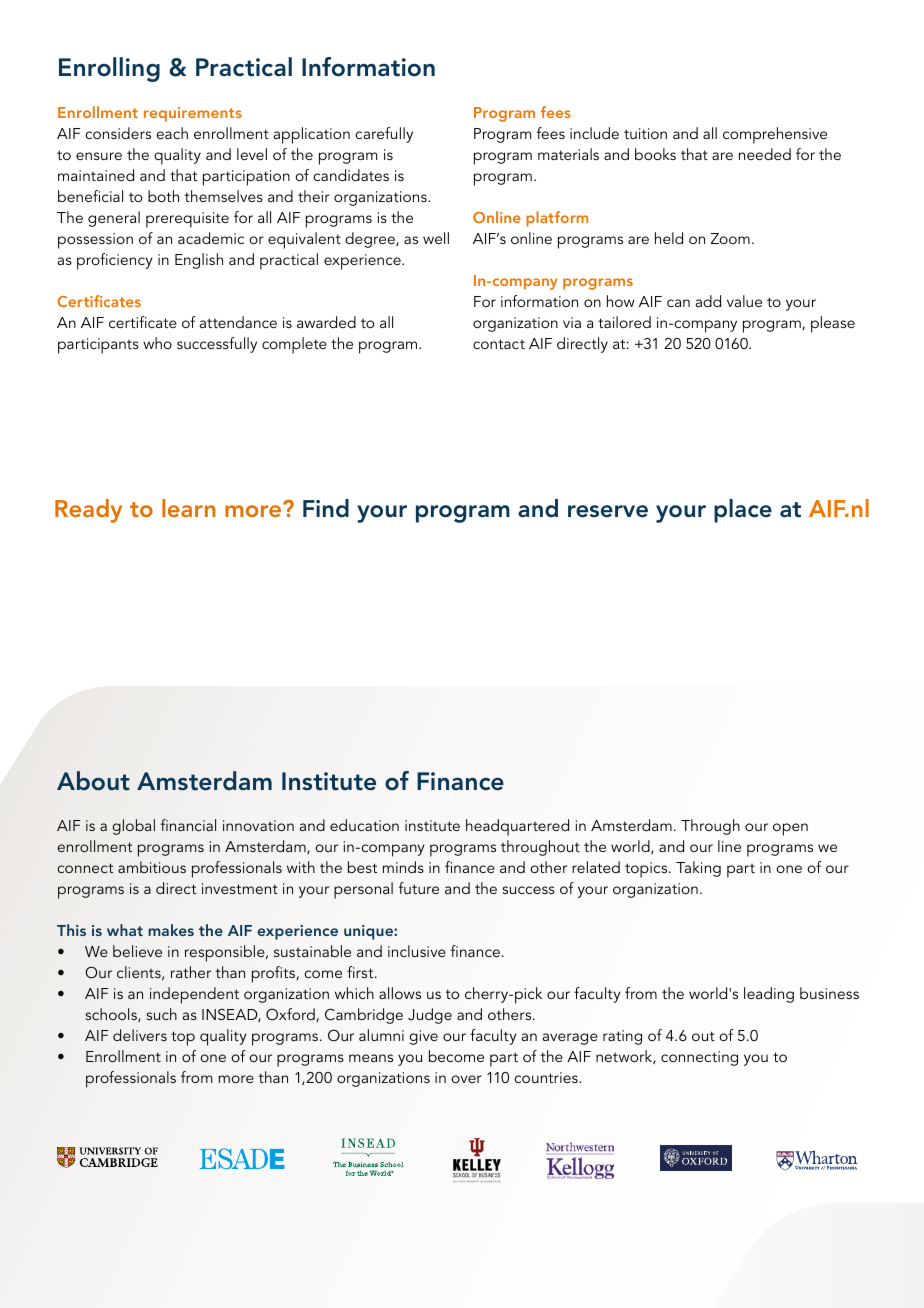  Describe the element at coordinates (743, 511) in the document. I see `place` at that location.
